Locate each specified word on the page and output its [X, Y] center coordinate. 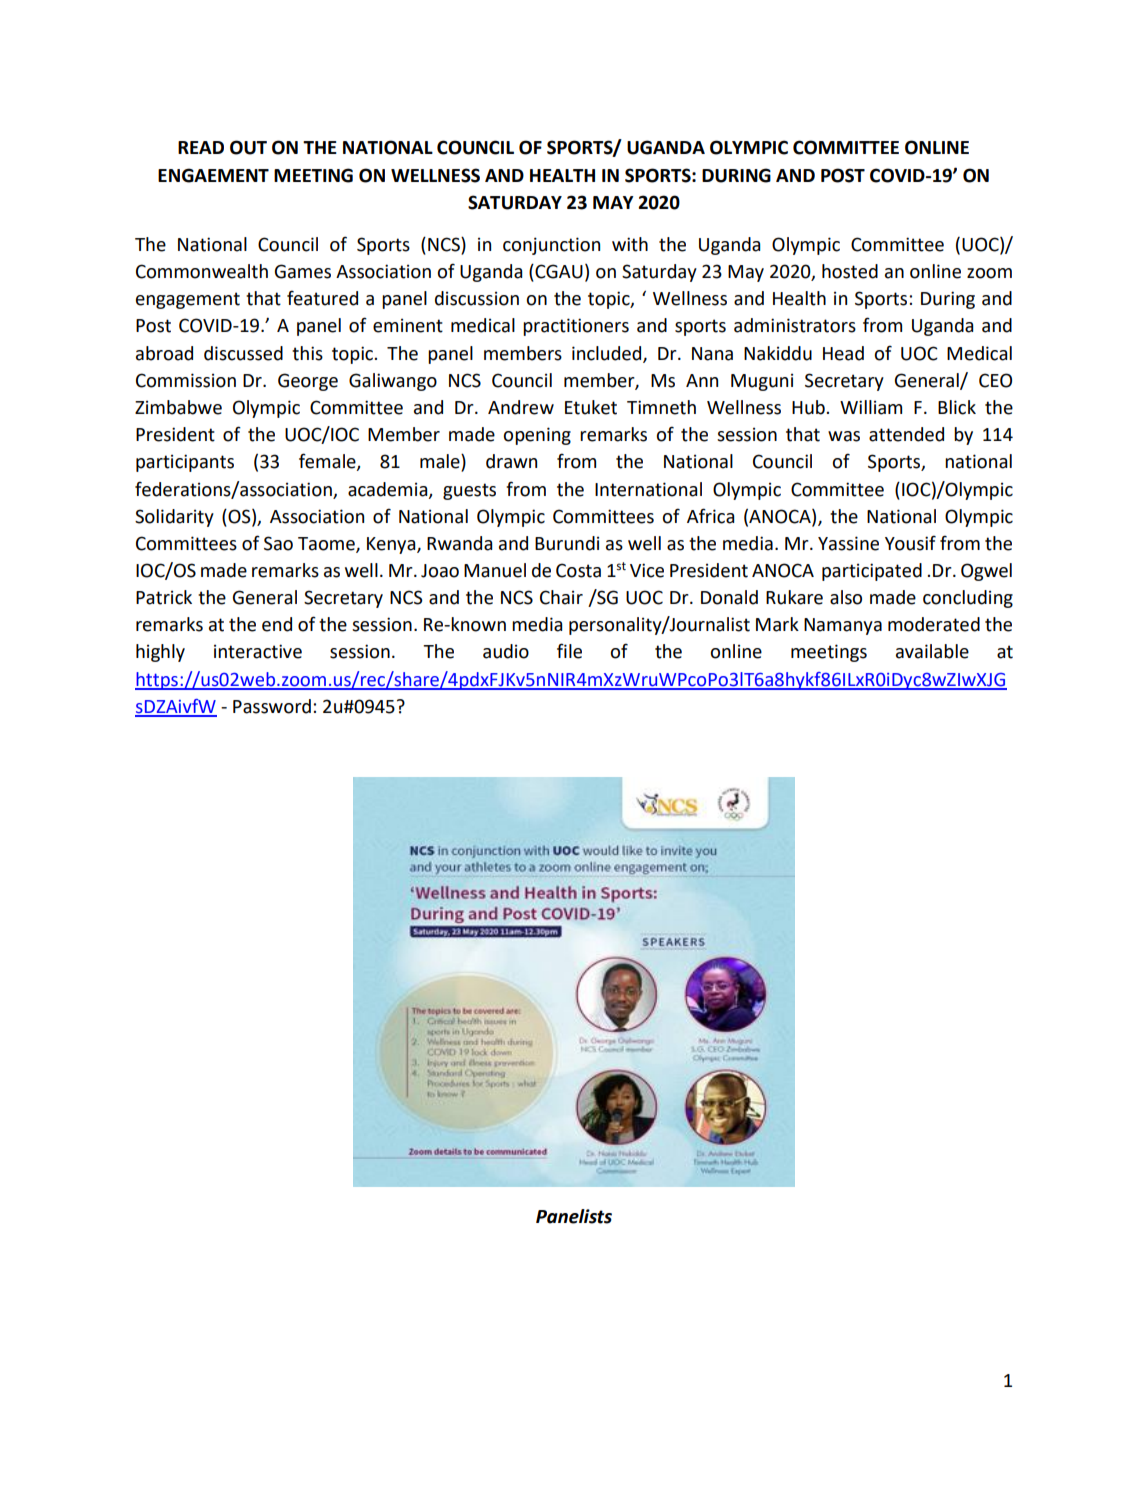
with [630, 244]
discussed [243, 353]
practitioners [576, 327]
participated [872, 572]
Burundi [567, 543]
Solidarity [174, 518]
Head [843, 353]
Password [272, 706]
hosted [850, 271]
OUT [248, 147]
